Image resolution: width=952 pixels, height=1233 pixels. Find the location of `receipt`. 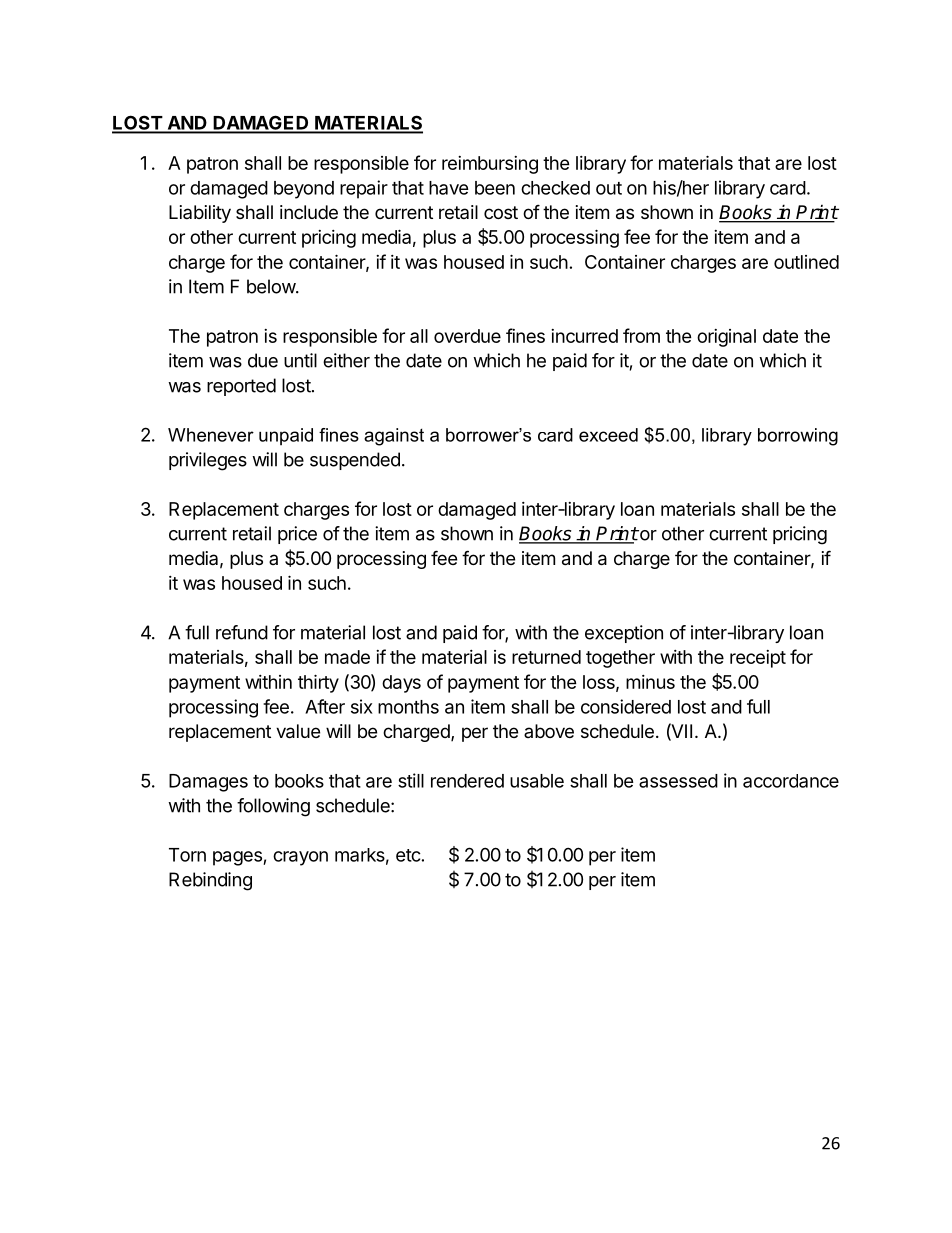

receipt is located at coordinates (758, 659).
